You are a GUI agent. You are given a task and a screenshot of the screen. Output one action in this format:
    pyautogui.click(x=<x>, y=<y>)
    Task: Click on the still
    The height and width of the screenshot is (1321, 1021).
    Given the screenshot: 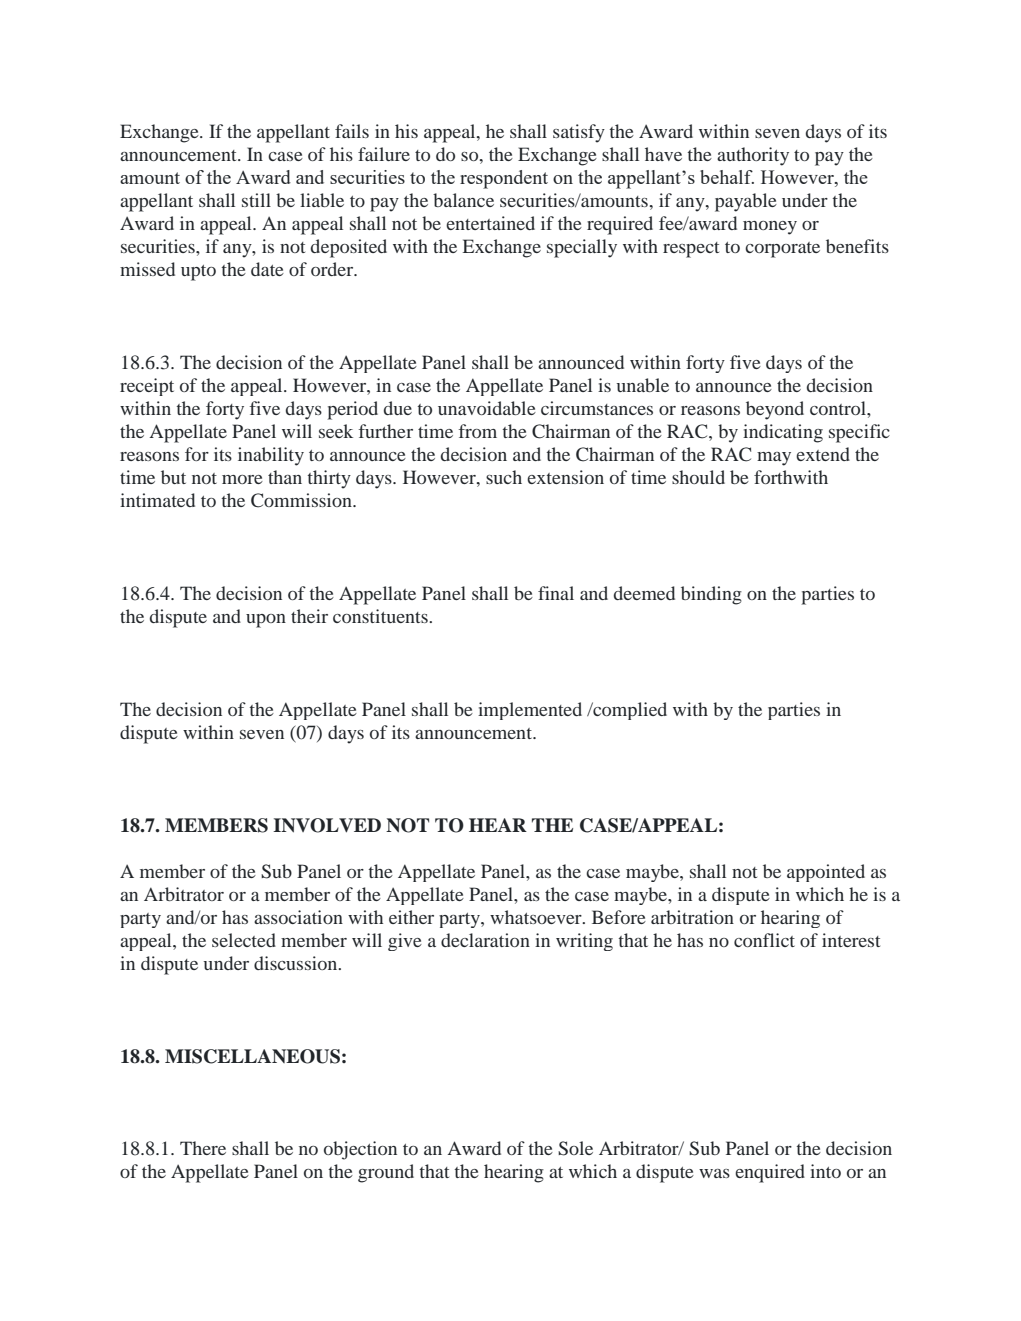 What is the action you would take?
    pyautogui.click(x=256, y=200)
